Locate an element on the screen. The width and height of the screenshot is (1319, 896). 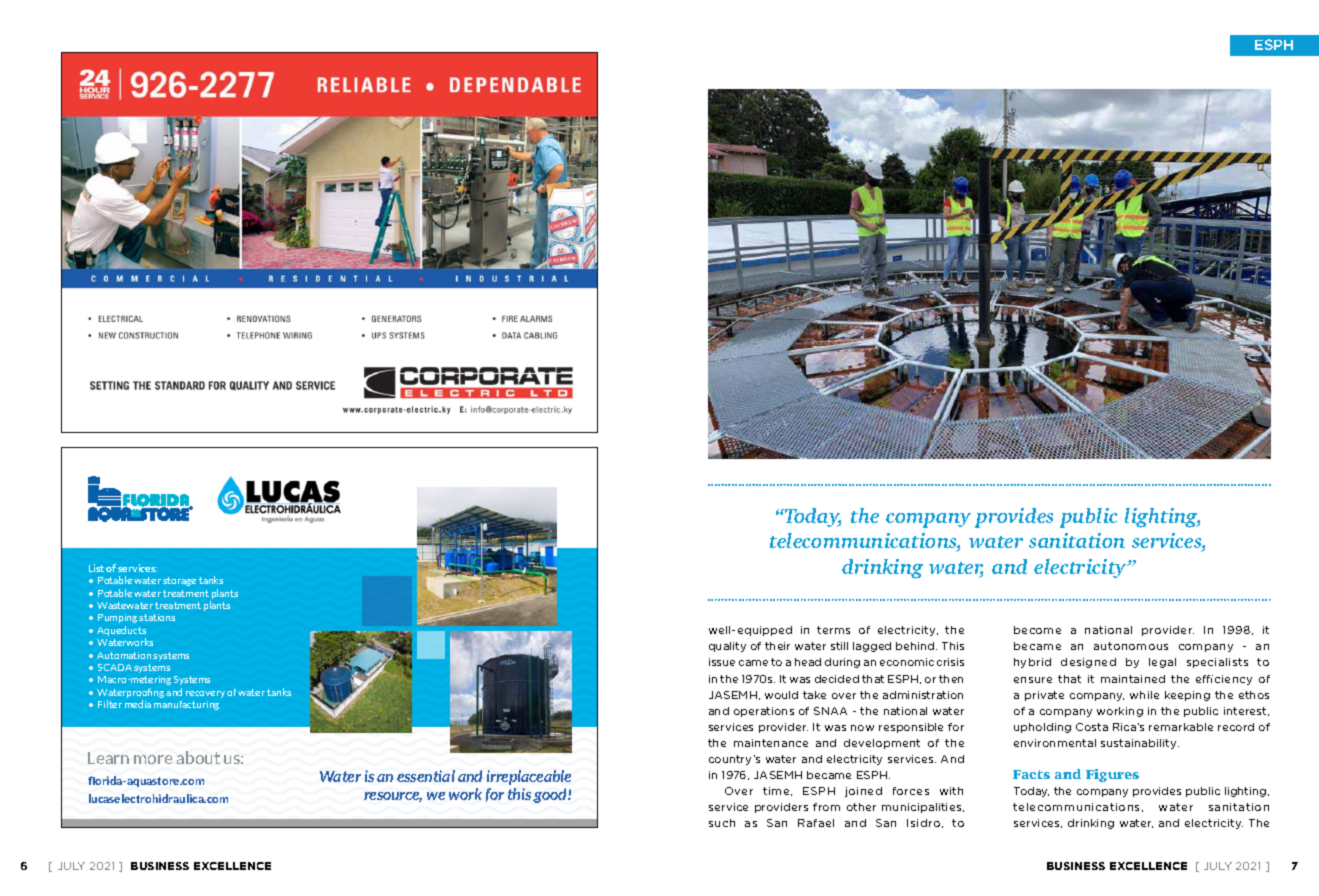
manufacturing is located at coordinates (186, 705).
